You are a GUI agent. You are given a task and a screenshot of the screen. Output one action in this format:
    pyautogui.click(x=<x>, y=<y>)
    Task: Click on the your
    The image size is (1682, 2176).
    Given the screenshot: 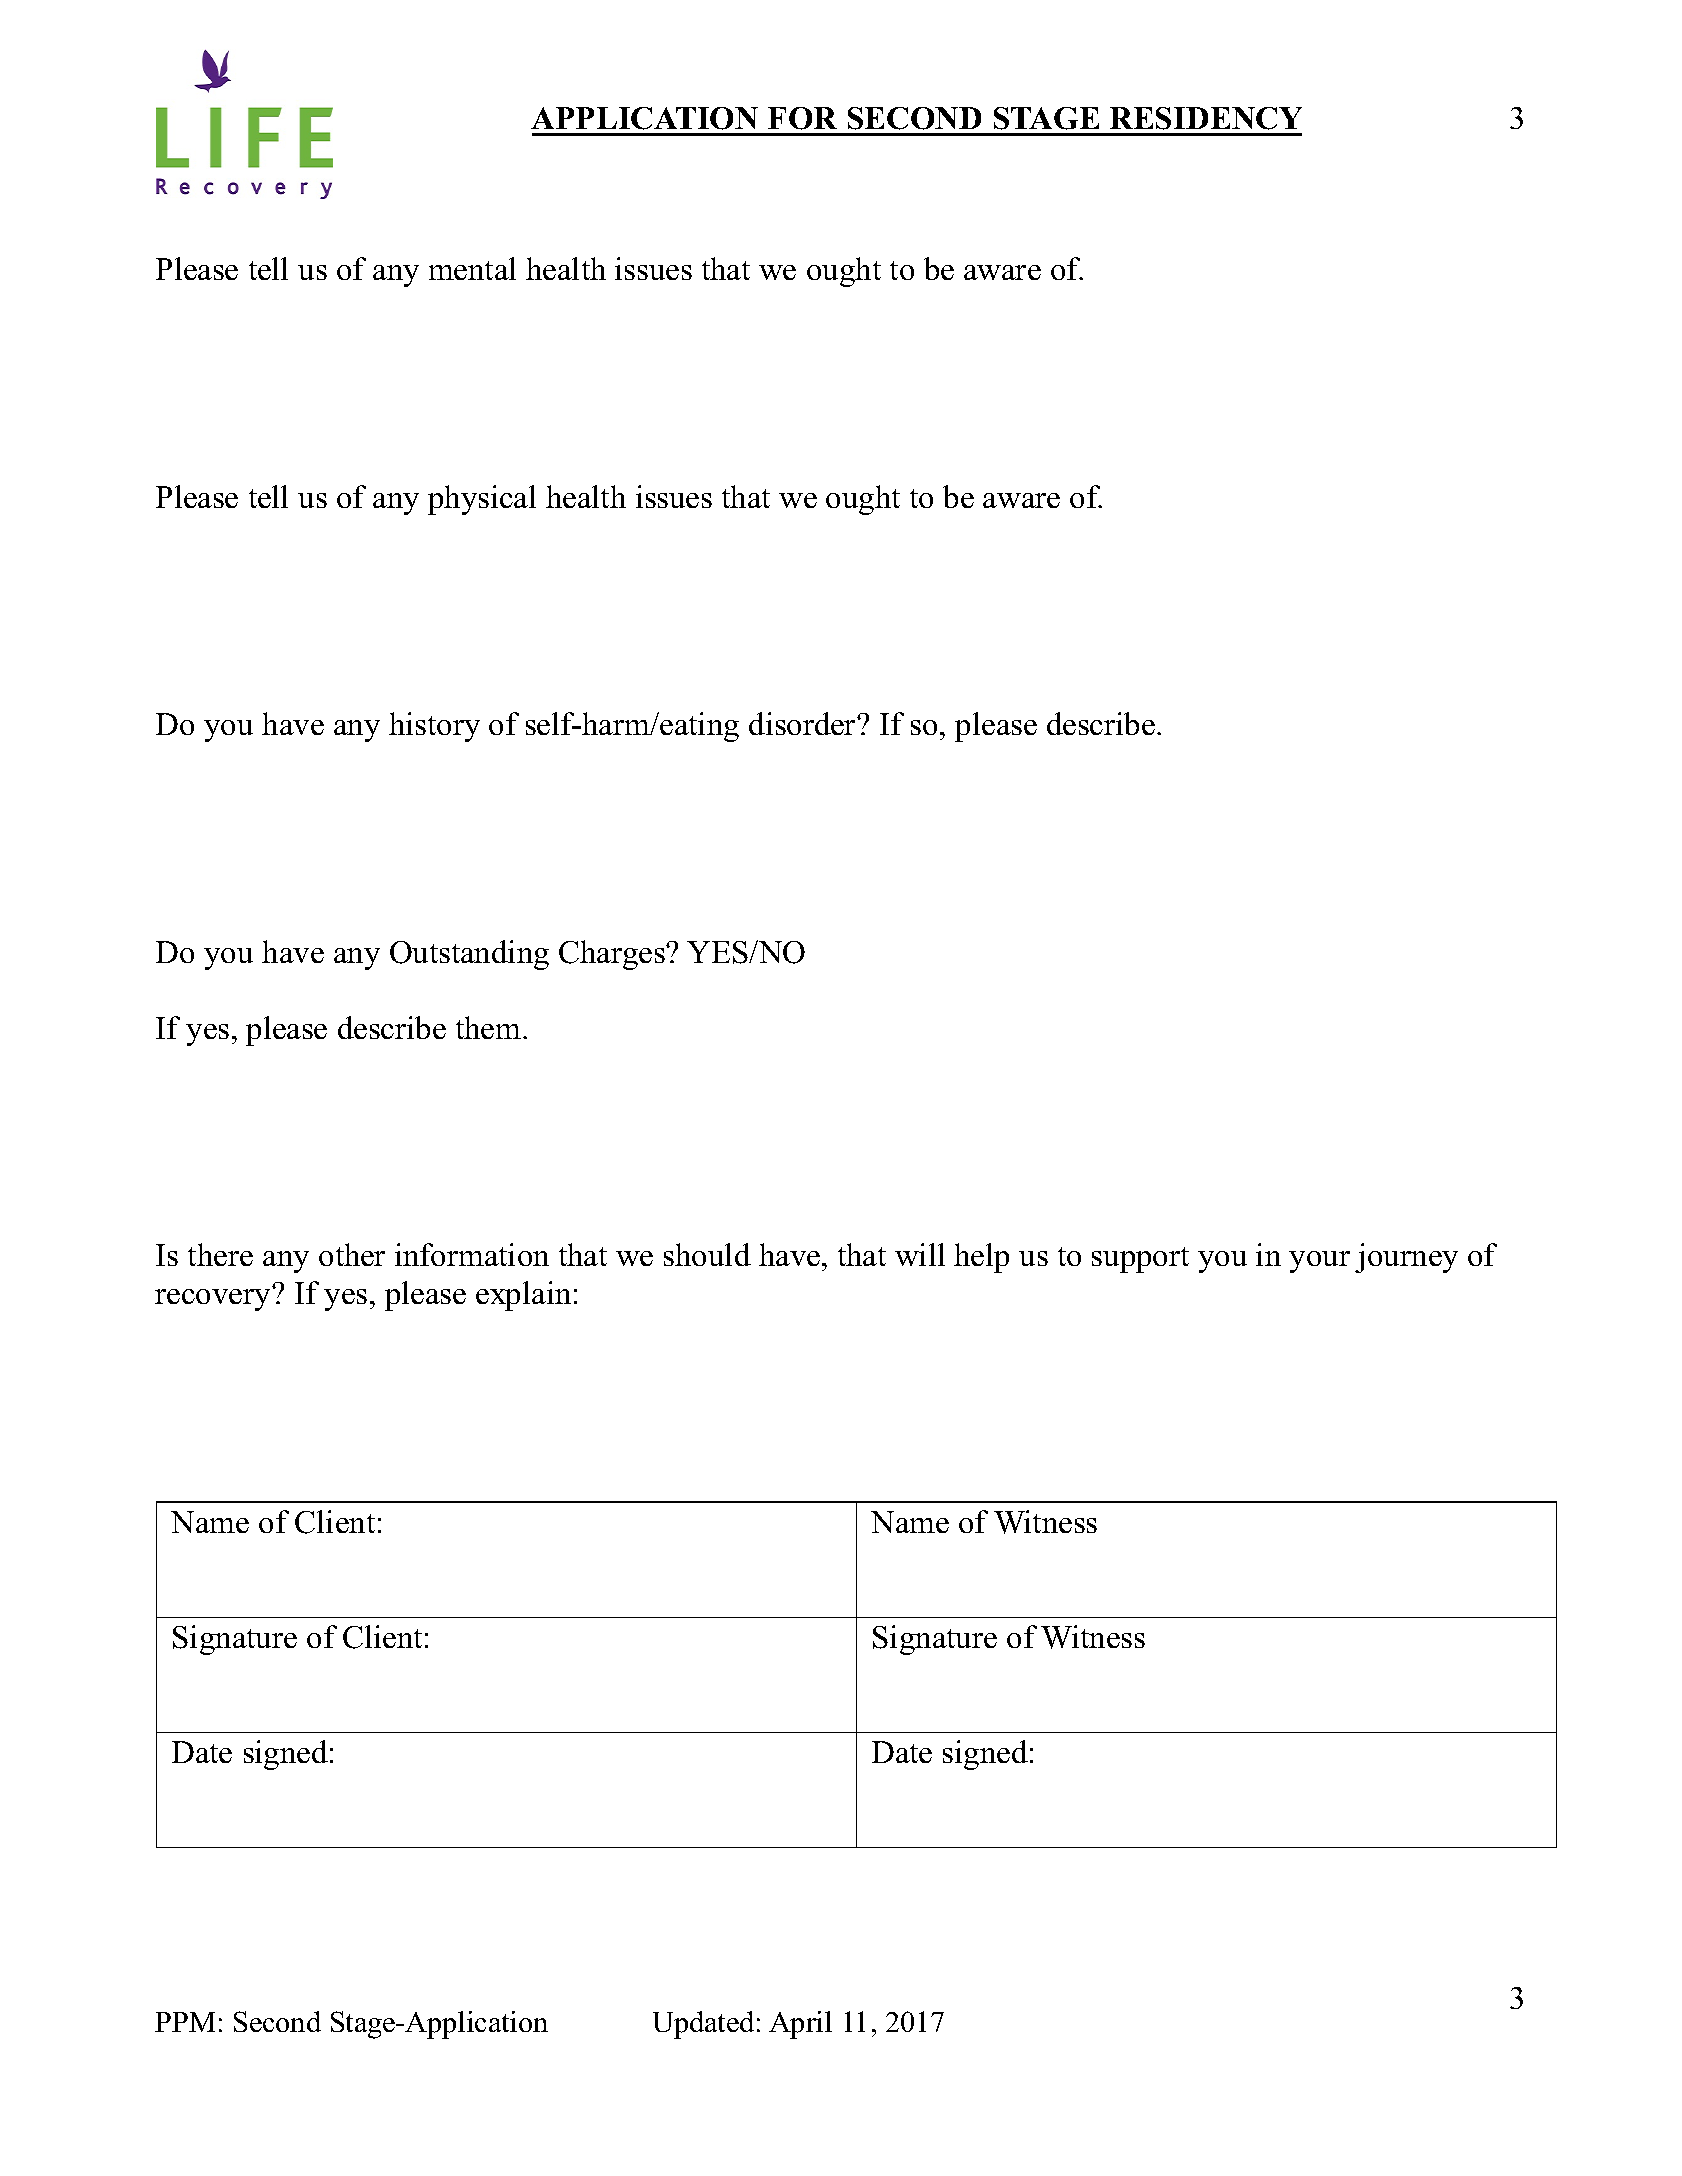 What is the action you would take?
    pyautogui.click(x=1319, y=1262)
